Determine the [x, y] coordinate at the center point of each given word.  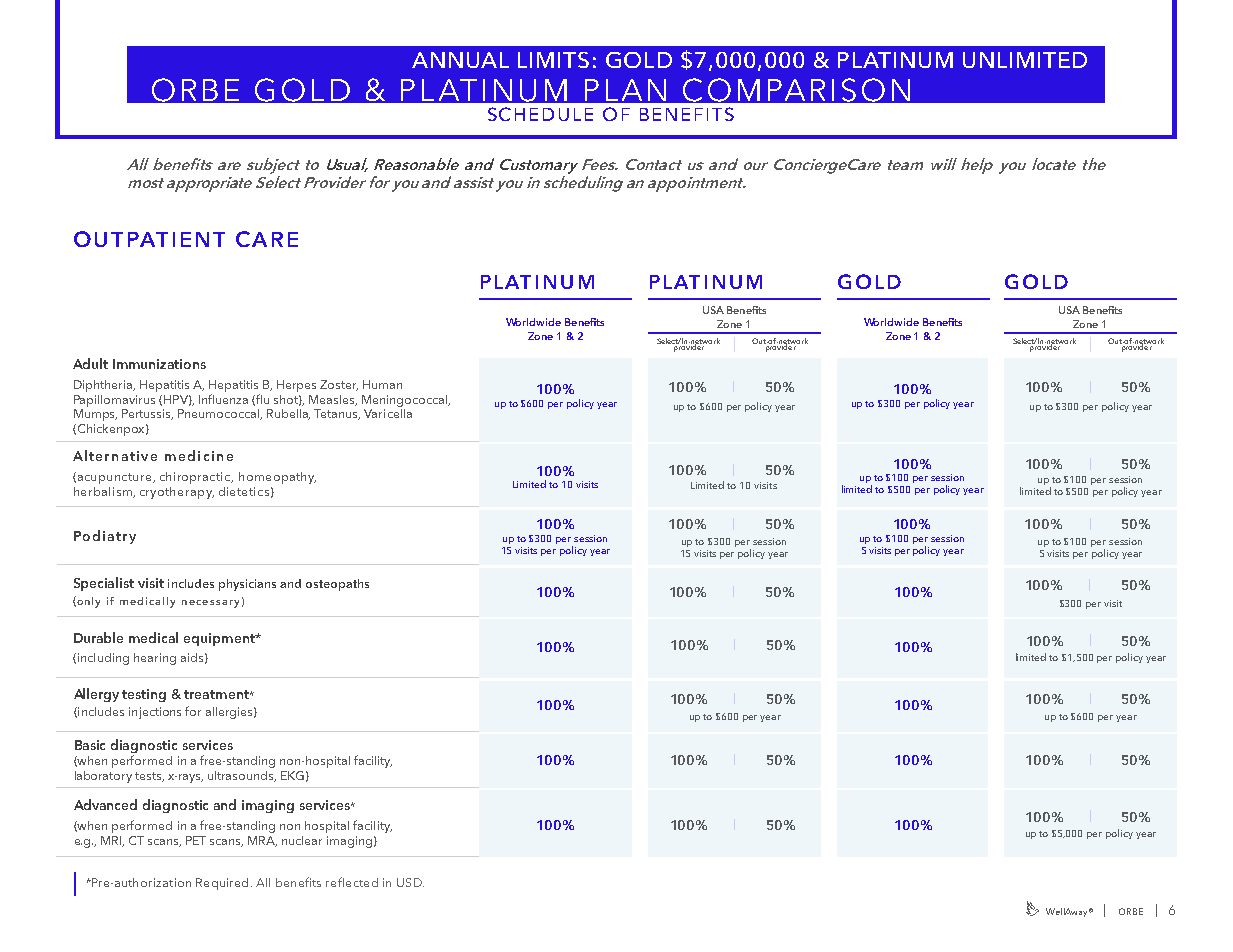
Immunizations [159, 364]
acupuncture [116, 478]
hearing [155, 659]
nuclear [302, 840]
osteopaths [337, 585]
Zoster [339, 385]
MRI [112, 841]
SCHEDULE [540, 114]
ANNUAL [460, 60]
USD [410, 882]
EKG [292, 775]
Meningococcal [406, 401]
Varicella [388, 413]
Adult [90, 363]
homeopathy [277, 478]
